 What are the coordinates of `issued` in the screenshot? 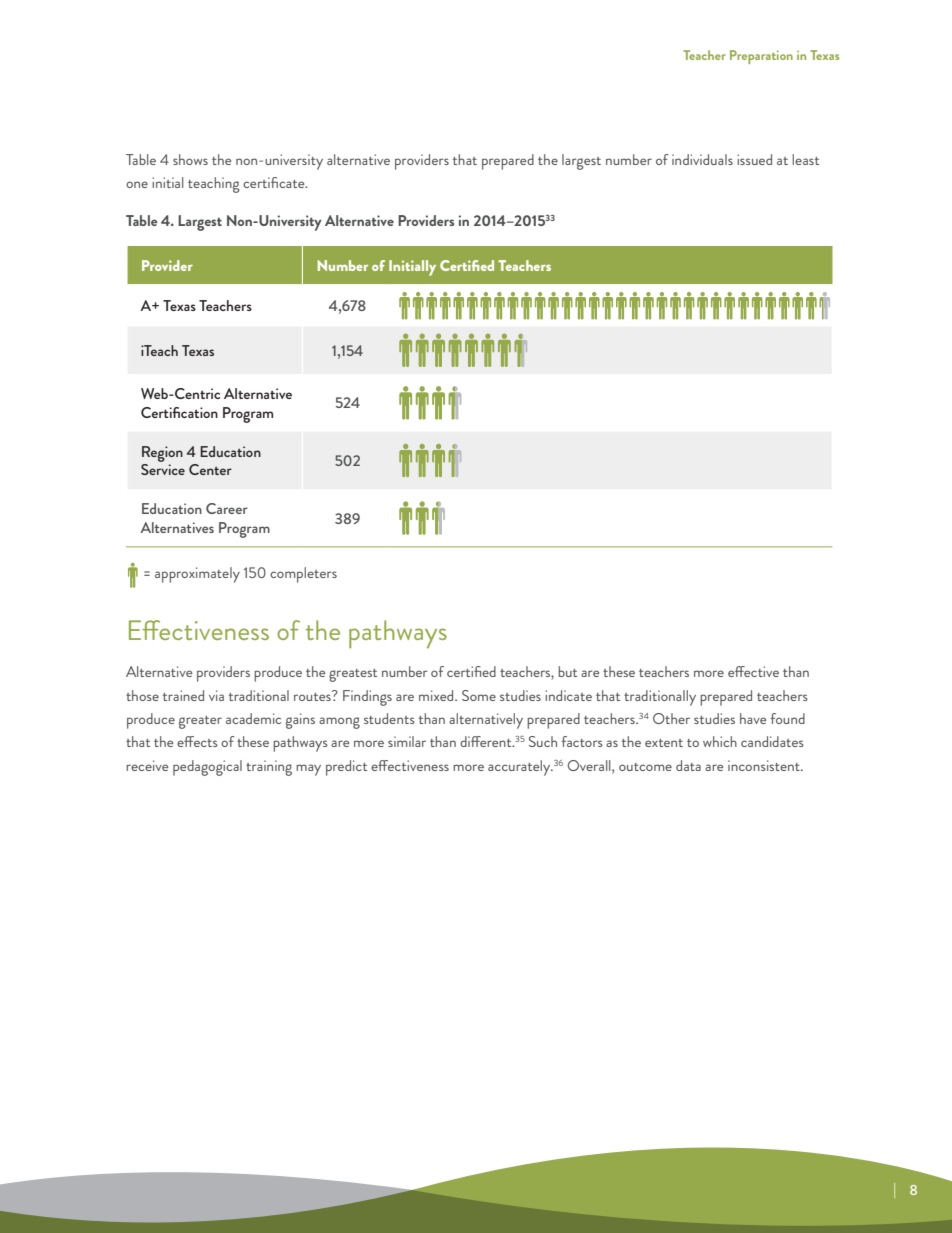 It's located at (754, 159).
